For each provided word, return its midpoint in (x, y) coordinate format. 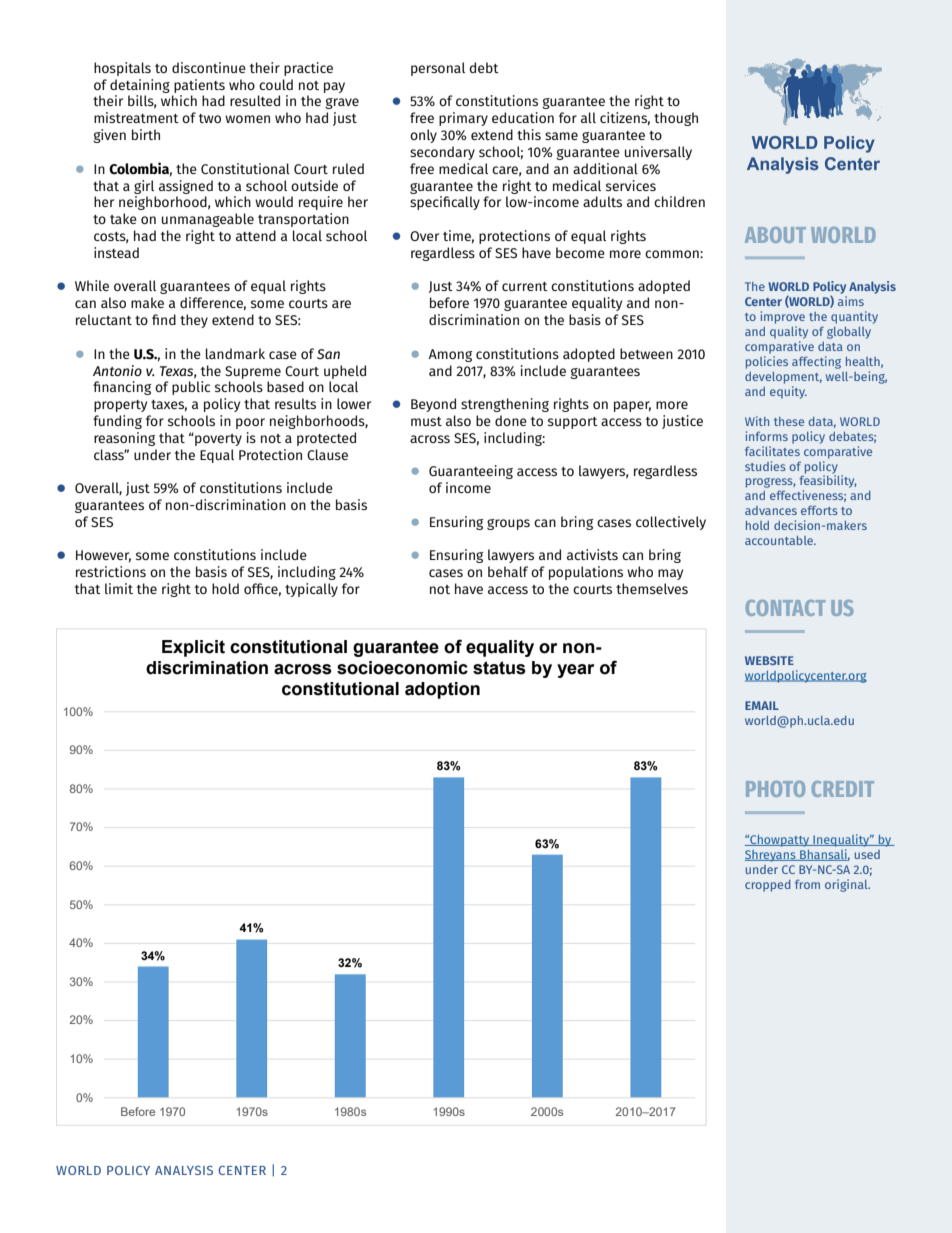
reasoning (124, 439)
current (525, 286)
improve (783, 317)
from (807, 884)
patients (199, 86)
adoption (442, 690)
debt (484, 67)
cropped (768, 886)
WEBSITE (769, 660)
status (499, 668)
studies (765, 466)
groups (508, 524)
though (676, 119)
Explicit (193, 648)
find (164, 319)
